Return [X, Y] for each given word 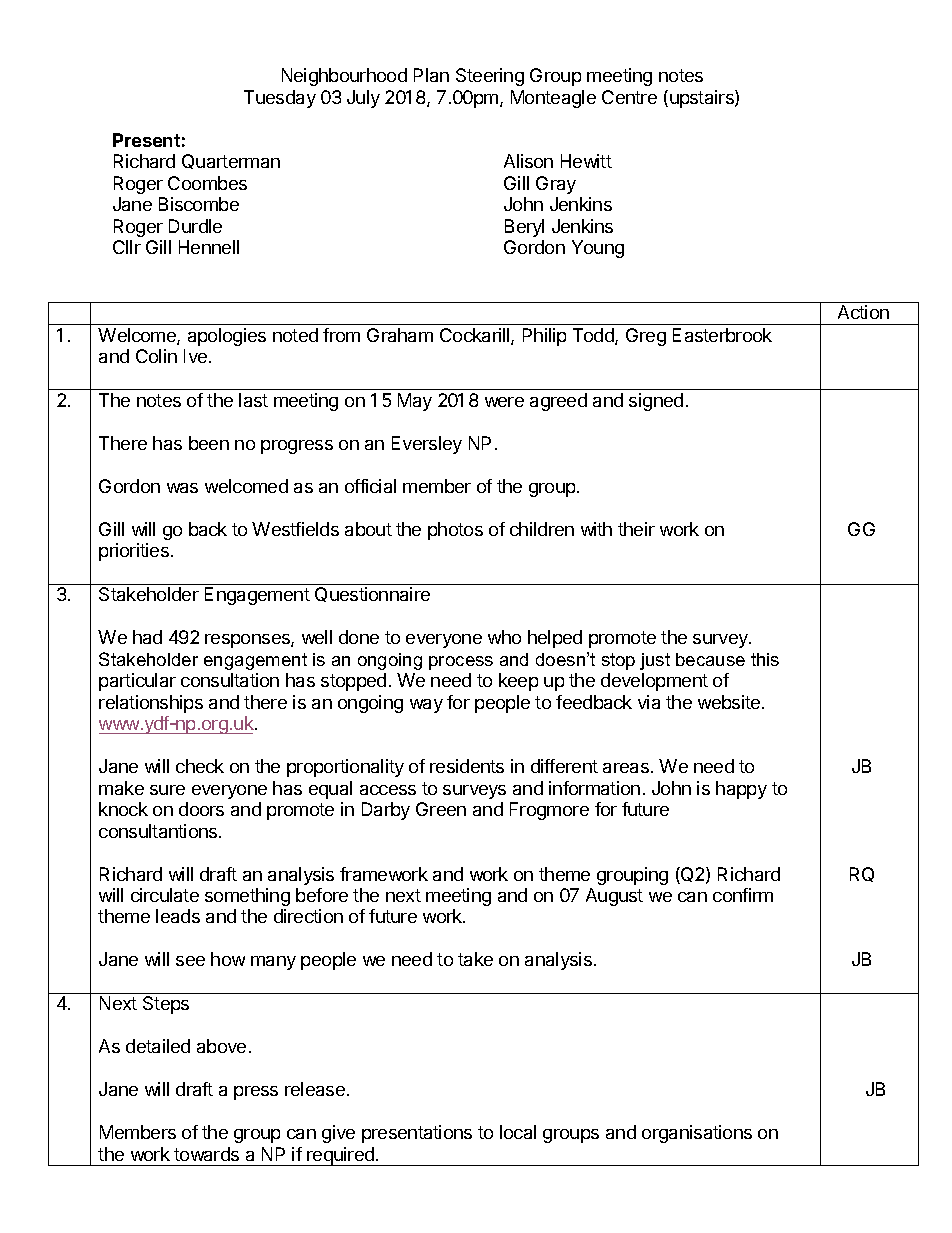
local [518, 1132]
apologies [227, 337]
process [461, 663]
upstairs [703, 99]
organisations [697, 1134]
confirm [743, 895]
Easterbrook [722, 335]
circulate [165, 895]
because [710, 659]
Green [441, 809]
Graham [400, 335]
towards [206, 1154]
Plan [431, 75]
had [147, 637]
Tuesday [280, 99]
